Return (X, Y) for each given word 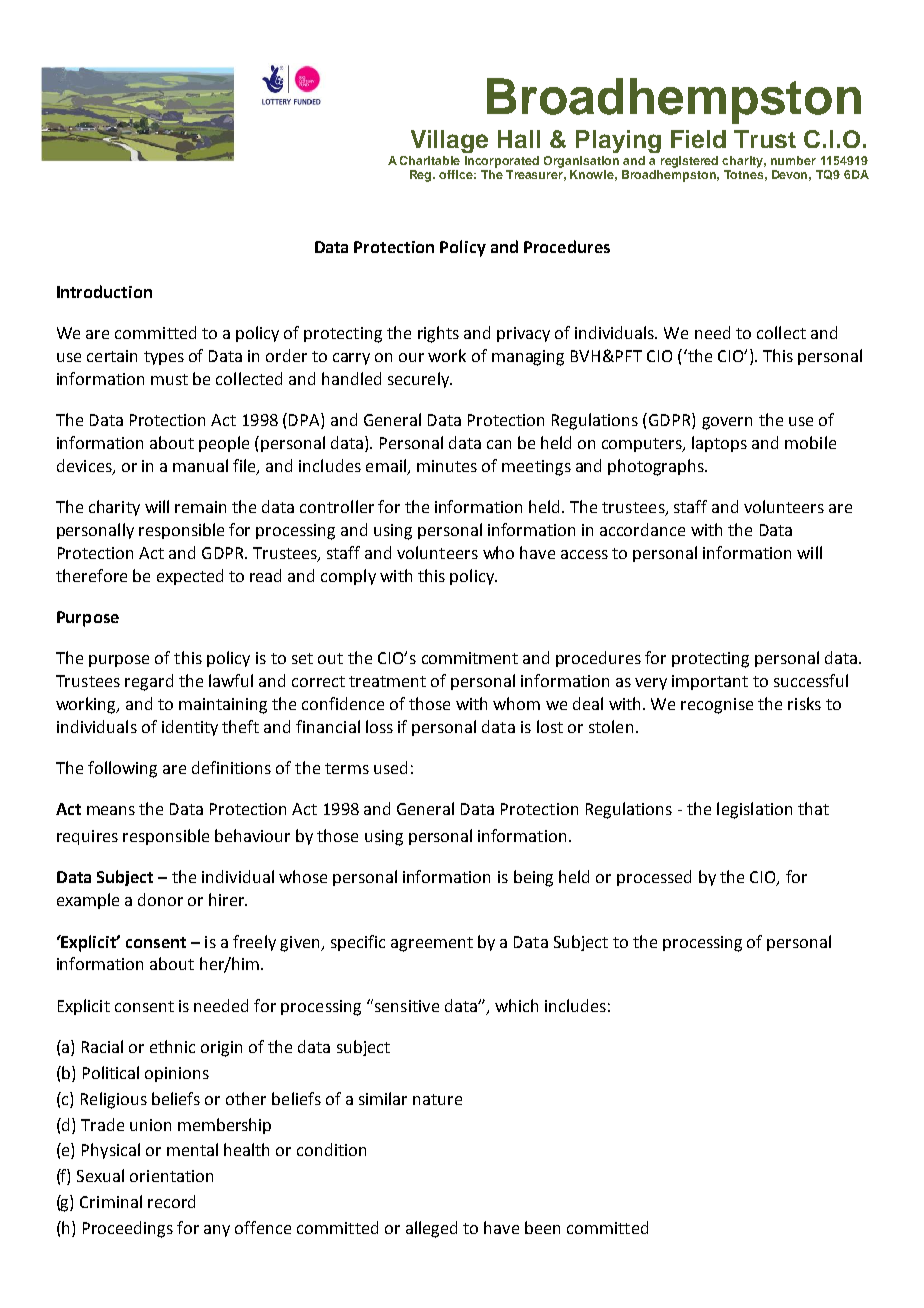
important (710, 682)
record (171, 1201)
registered (689, 162)
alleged (431, 1229)
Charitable (430, 160)
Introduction (104, 291)
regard (149, 682)
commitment (470, 658)
